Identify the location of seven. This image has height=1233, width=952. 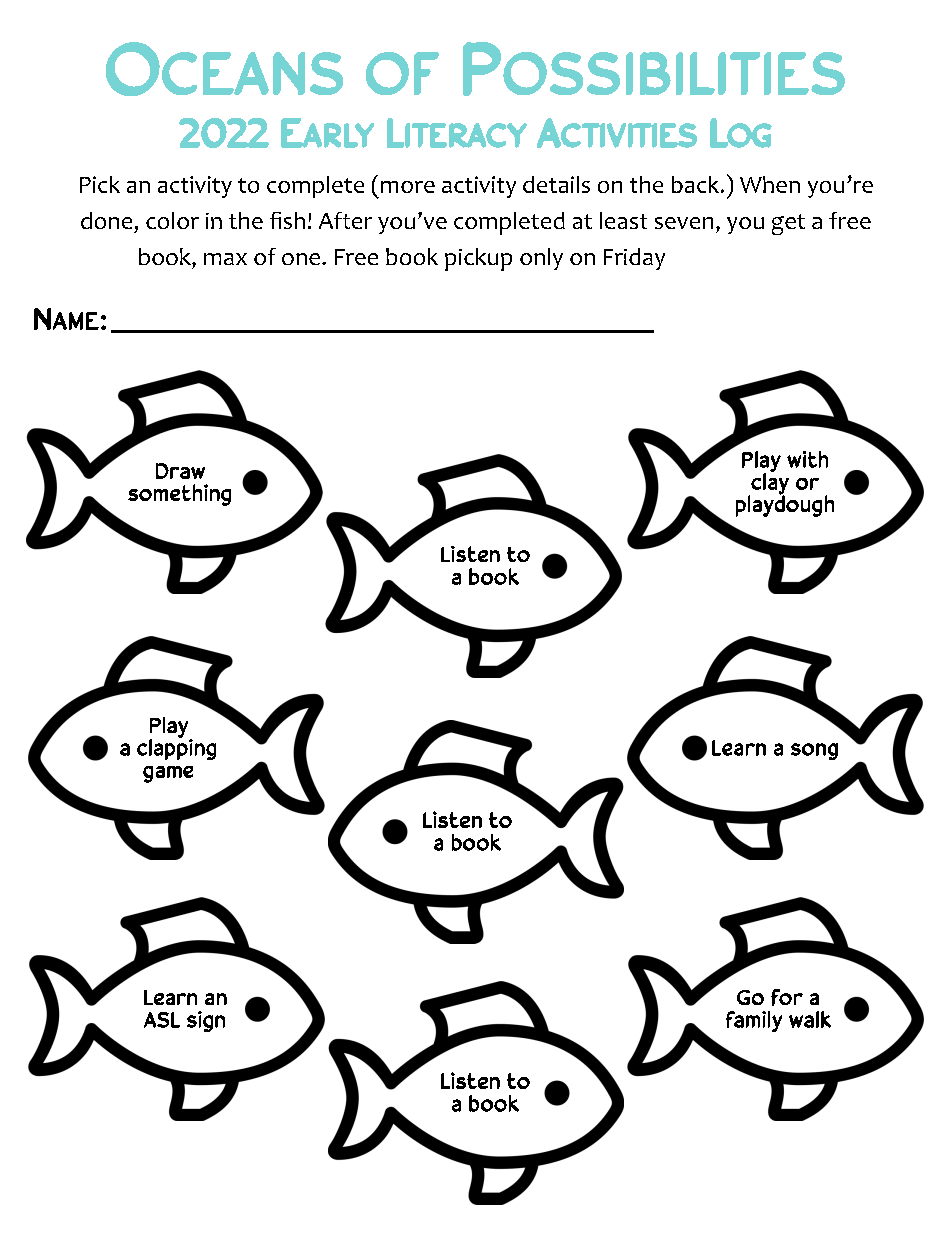
(684, 223).
